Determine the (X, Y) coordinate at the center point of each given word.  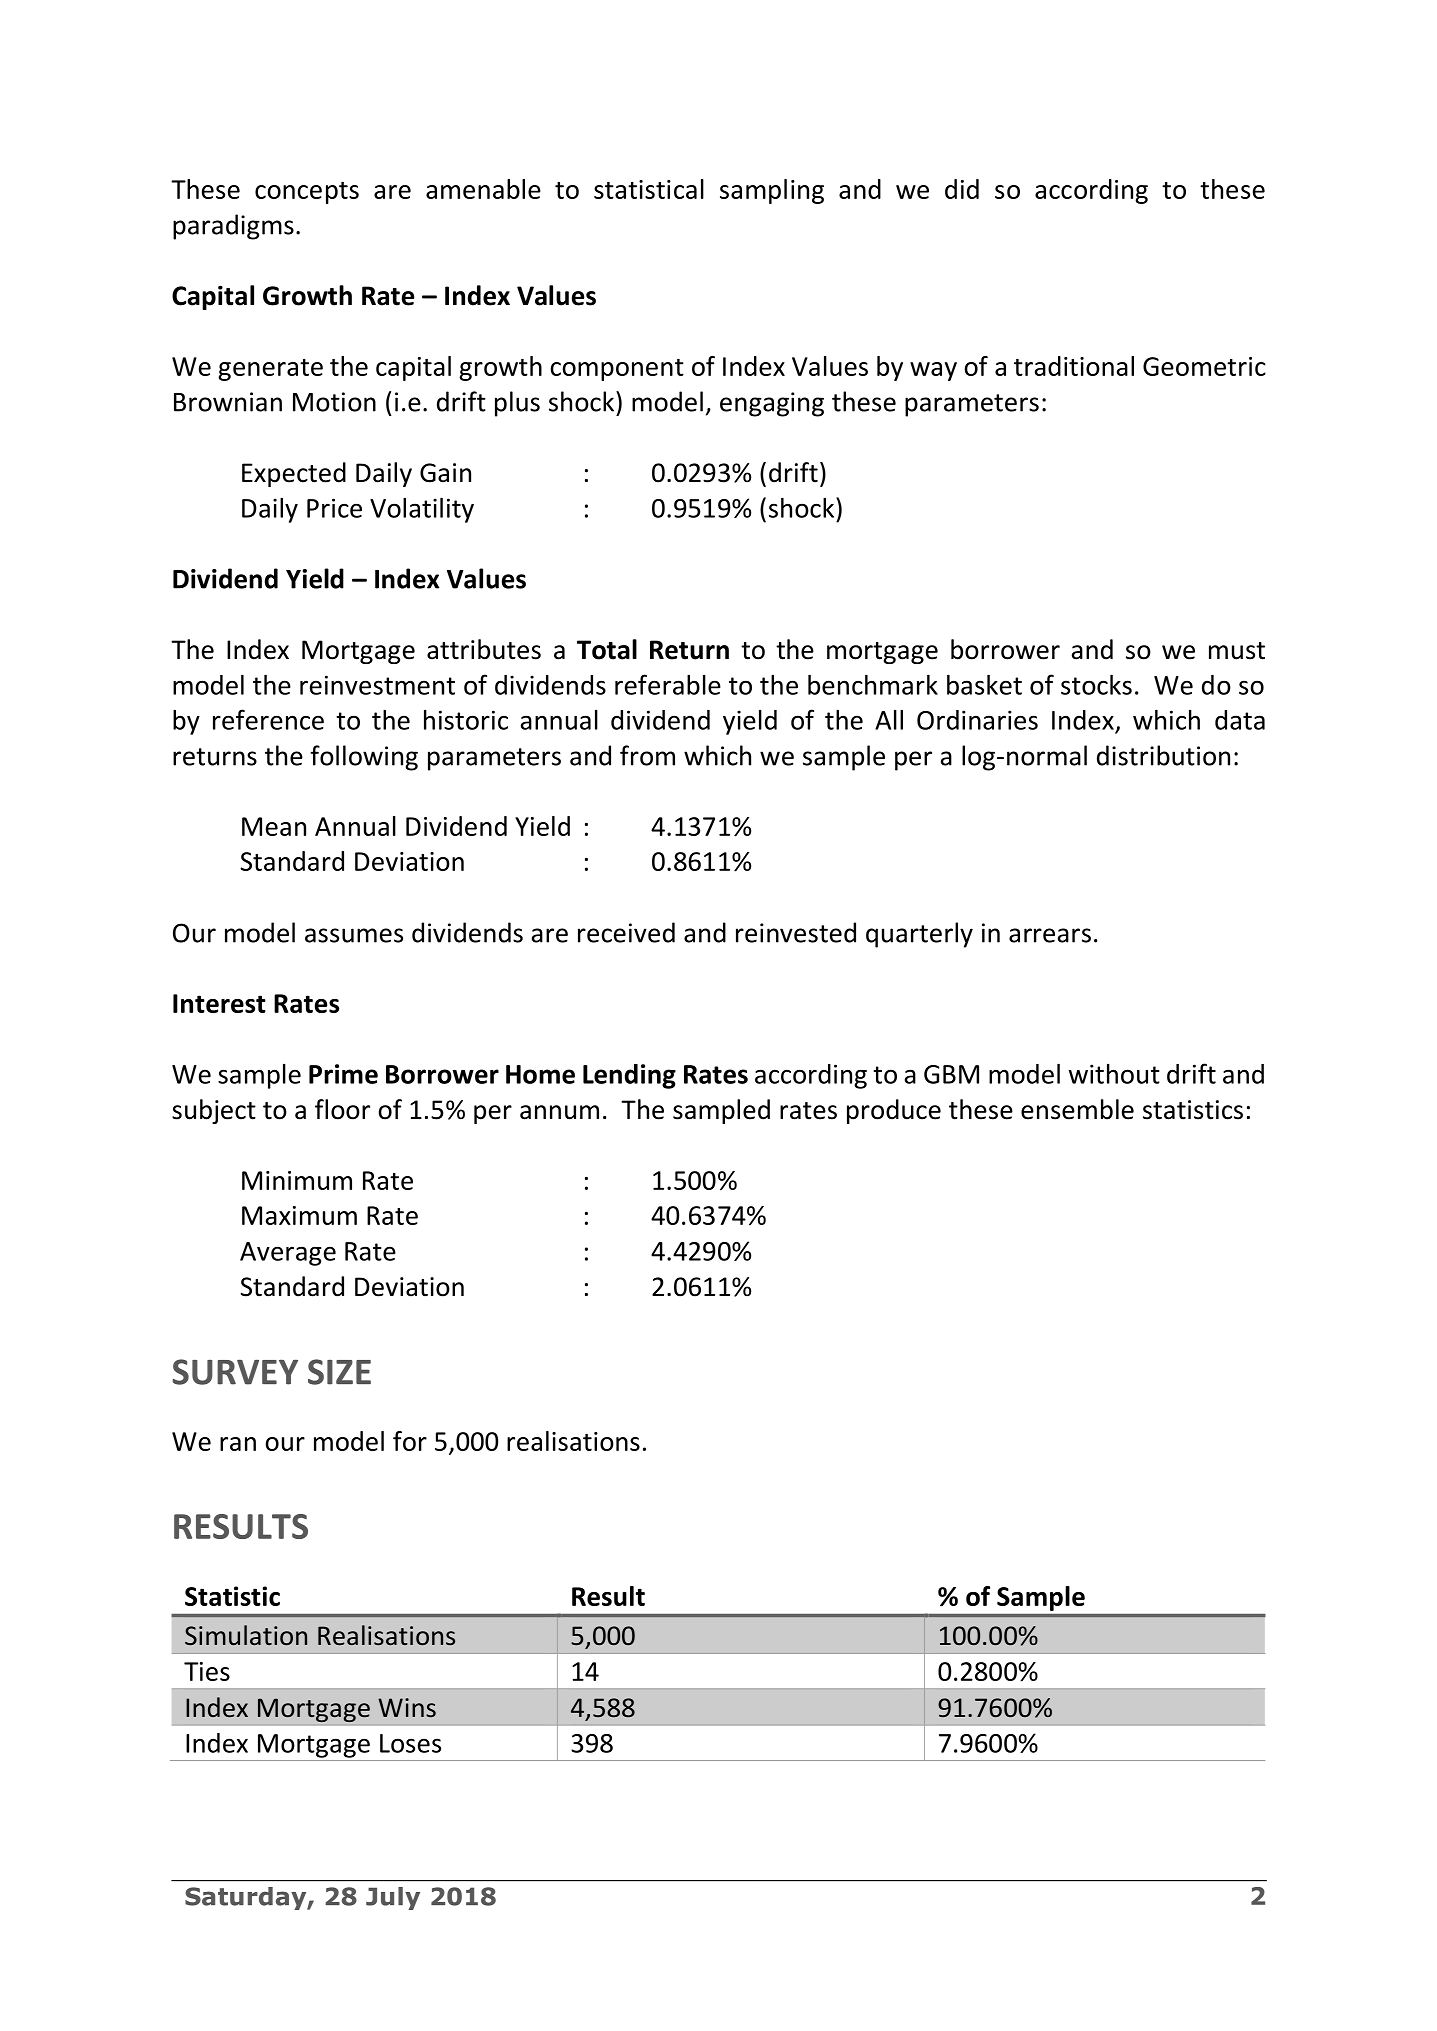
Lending (629, 1076)
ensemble (1077, 1109)
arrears (1050, 935)
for (410, 1441)
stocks (1096, 684)
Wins (407, 1708)
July (393, 1898)
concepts (307, 193)
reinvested (796, 932)
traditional (1074, 366)
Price (334, 508)
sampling (772, 191)
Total (607, 649)
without (1114, 1074)
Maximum (299, 1215)
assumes (354, 935)
